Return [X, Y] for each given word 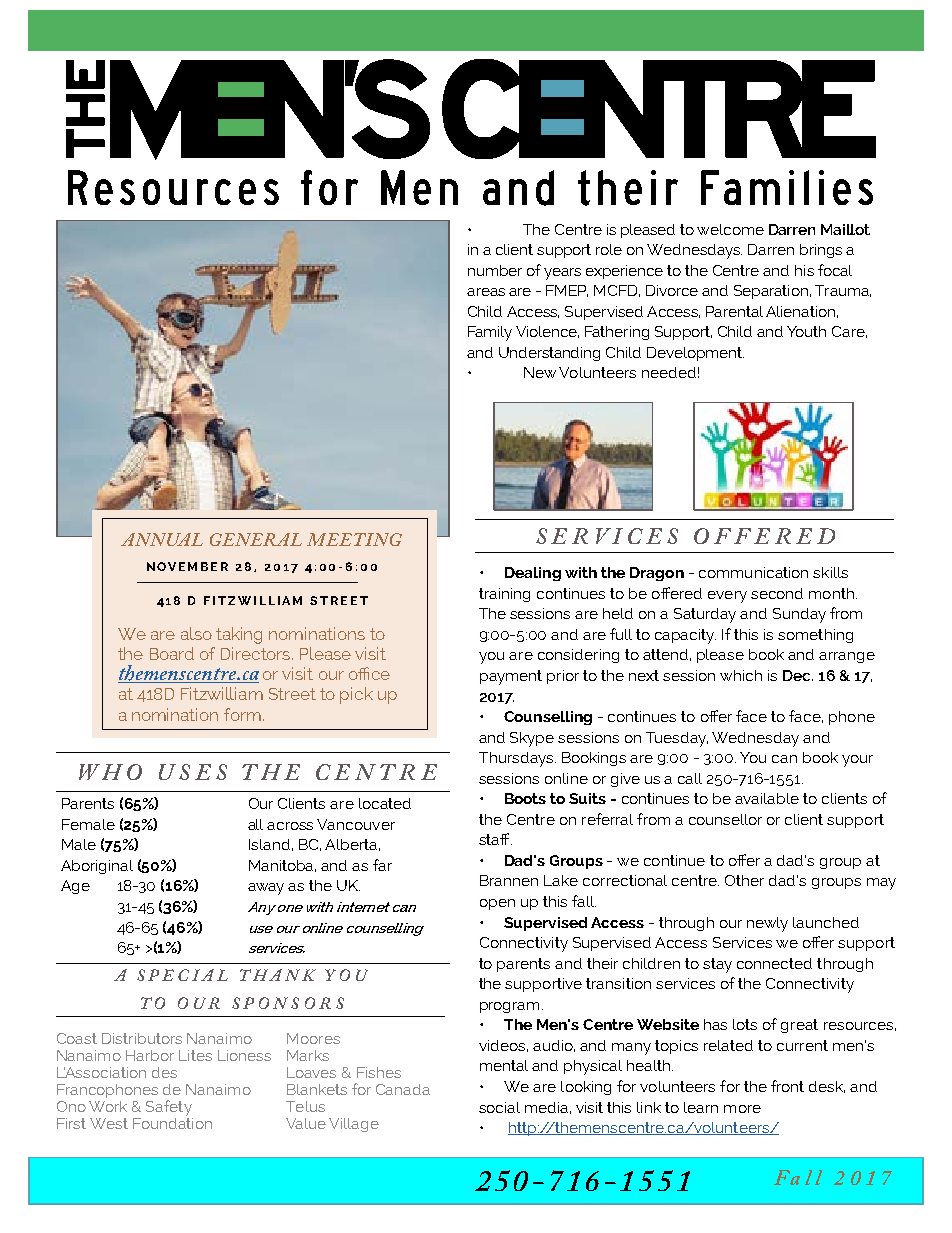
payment [511, 677]
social [499, 1107]
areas [486, 292]
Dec [798, 675]
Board [172, 653]
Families [787, 187]
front [787, 1086]
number [495, 270]
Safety [169, 1108]
